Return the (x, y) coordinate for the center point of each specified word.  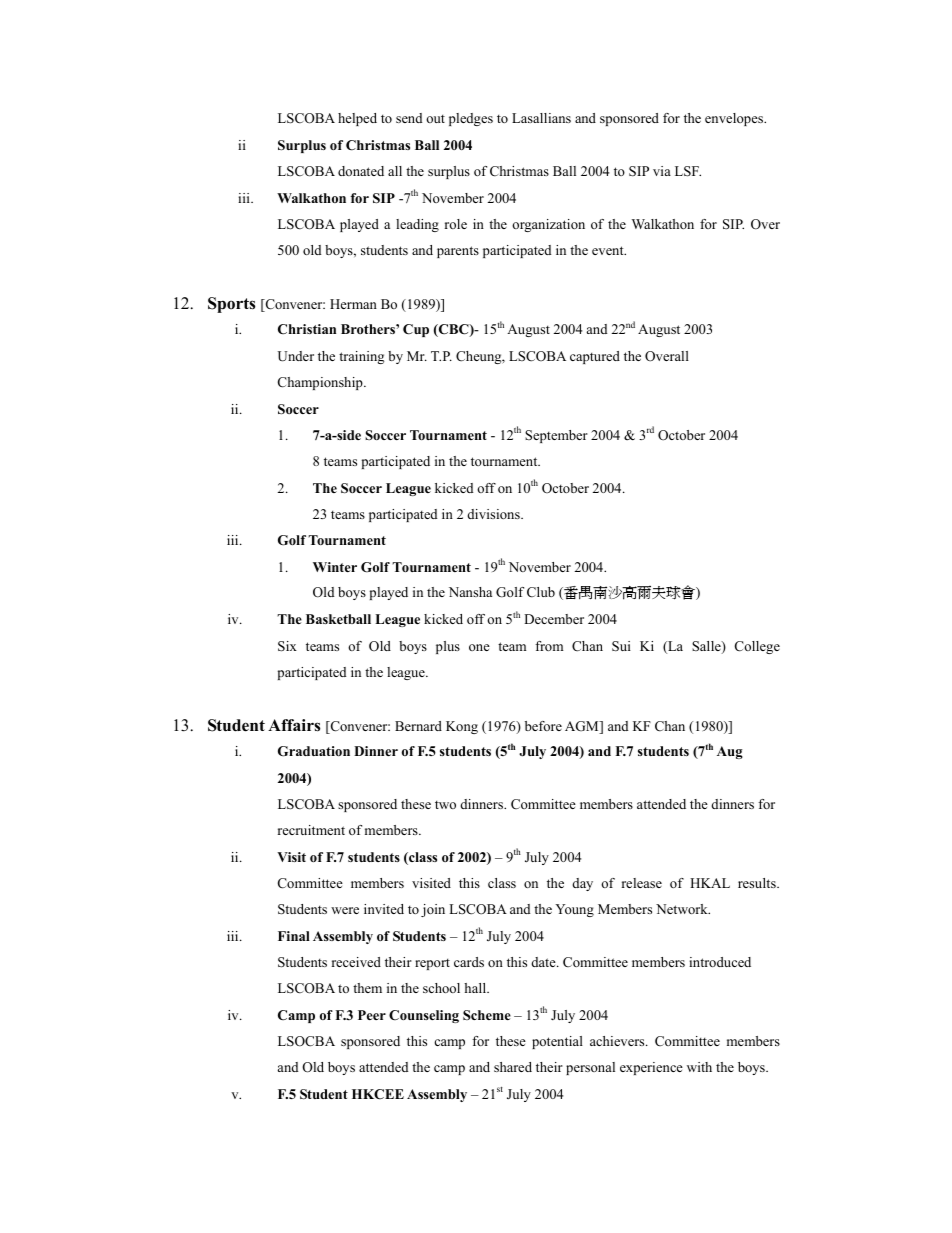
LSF (688, 171)
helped (357, 119)
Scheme (487, 1015)
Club (541, 592)
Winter (335, 567)
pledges (471, 119)
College (757, 647)
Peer (372, 1015)
